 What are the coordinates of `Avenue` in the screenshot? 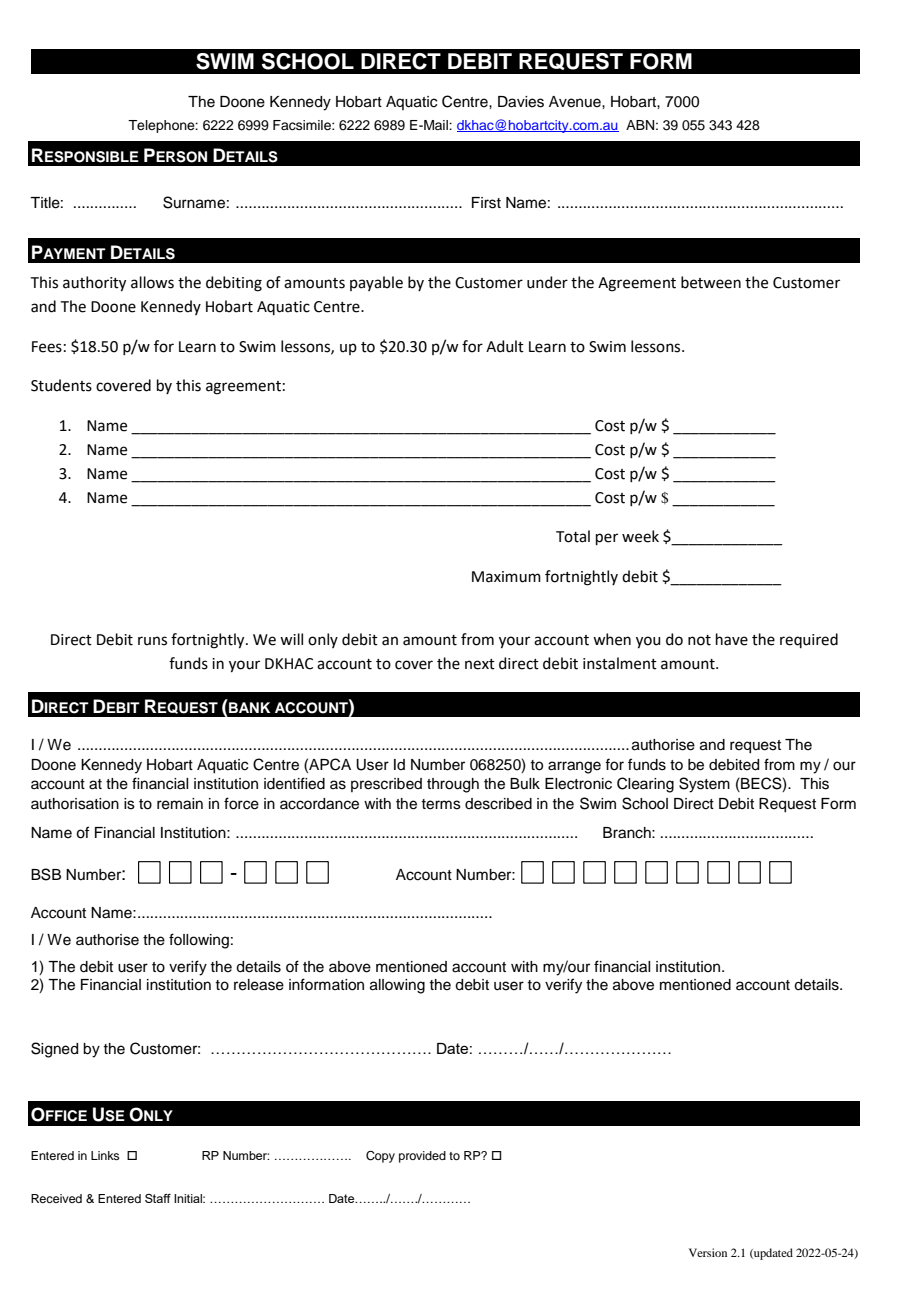 It's located at (576, 102).
